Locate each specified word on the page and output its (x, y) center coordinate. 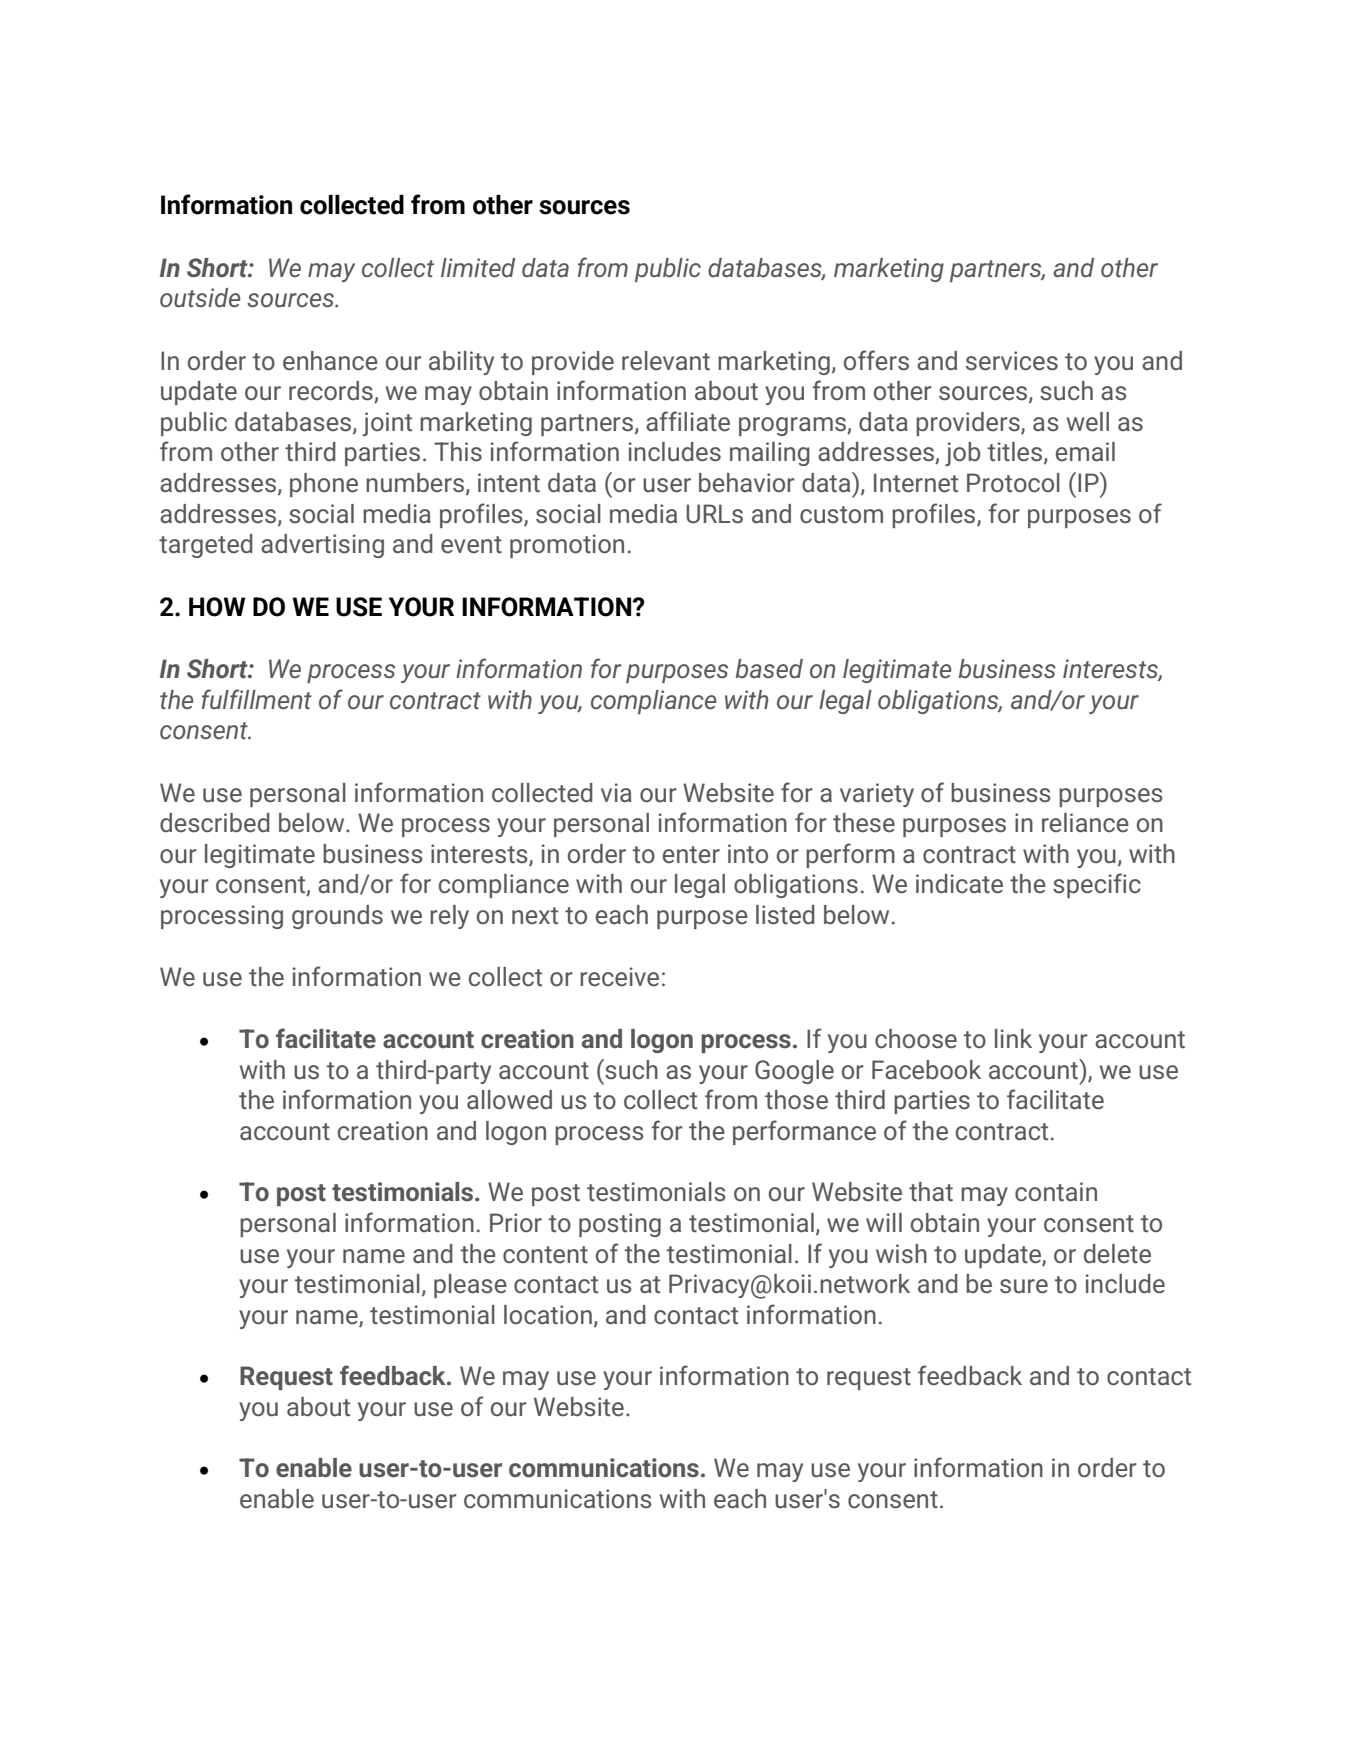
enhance (330, 361)
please (470, 1286)
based (769, 669)
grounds (337, 917)
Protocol (1013, 483)
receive (619, 977)
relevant (666, 361)
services (1012, 361)
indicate (959, 884)
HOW (217, 607)
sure (1024, 1286)
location (548, 1315)
